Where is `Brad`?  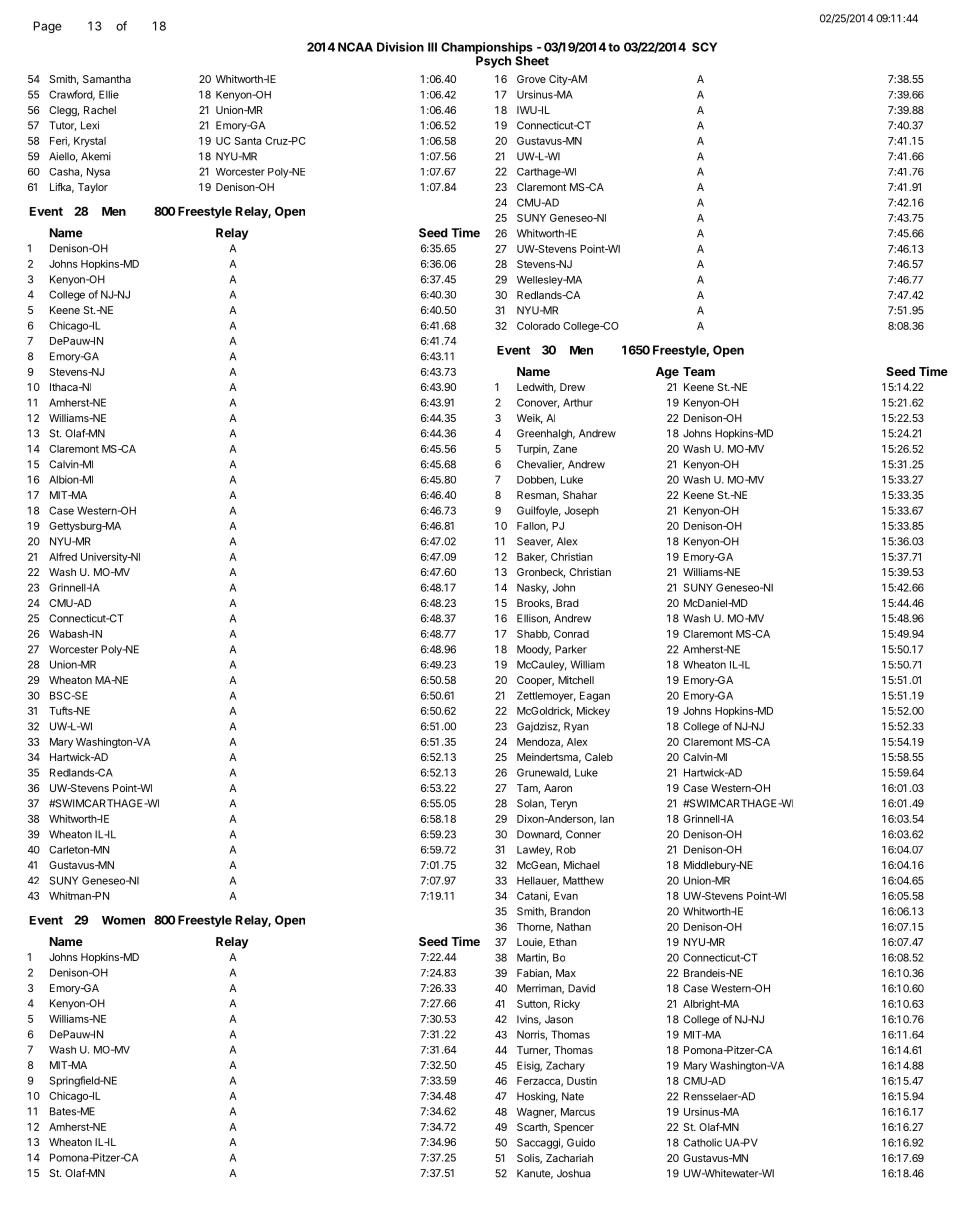
Brad is located at coordinates (567, 603).
